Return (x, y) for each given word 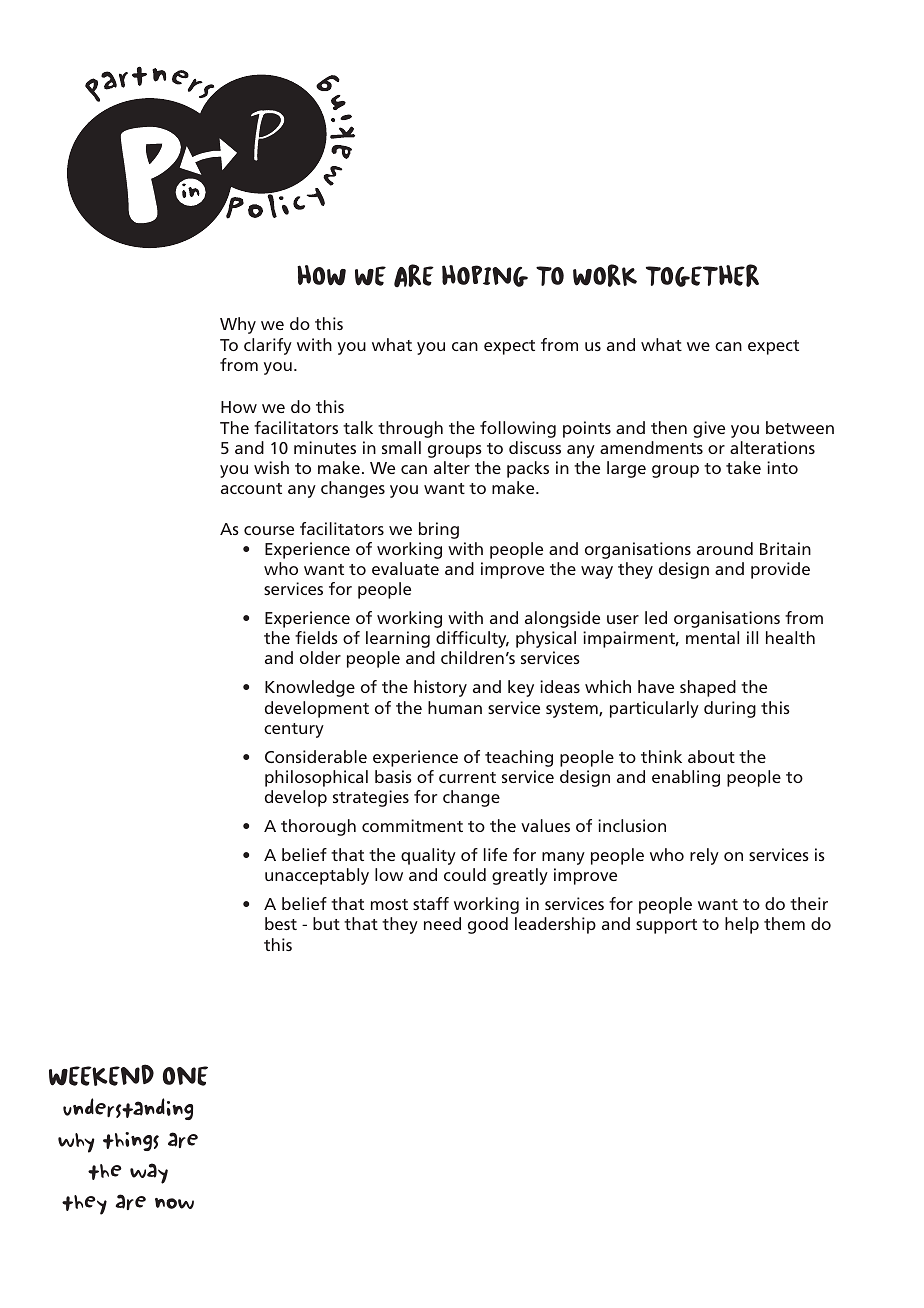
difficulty (472, 639)
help (742, 925)
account (251, 488)
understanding (128, 1109)
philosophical (316, 778)
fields (316, 637)
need (442, 923)
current (467, 777)
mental (712, 637)
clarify (268, 346)
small (401, 447)
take (743, 467)
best (281, 923)
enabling (686, 778)
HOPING (485, 276)
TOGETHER (702, 275)
